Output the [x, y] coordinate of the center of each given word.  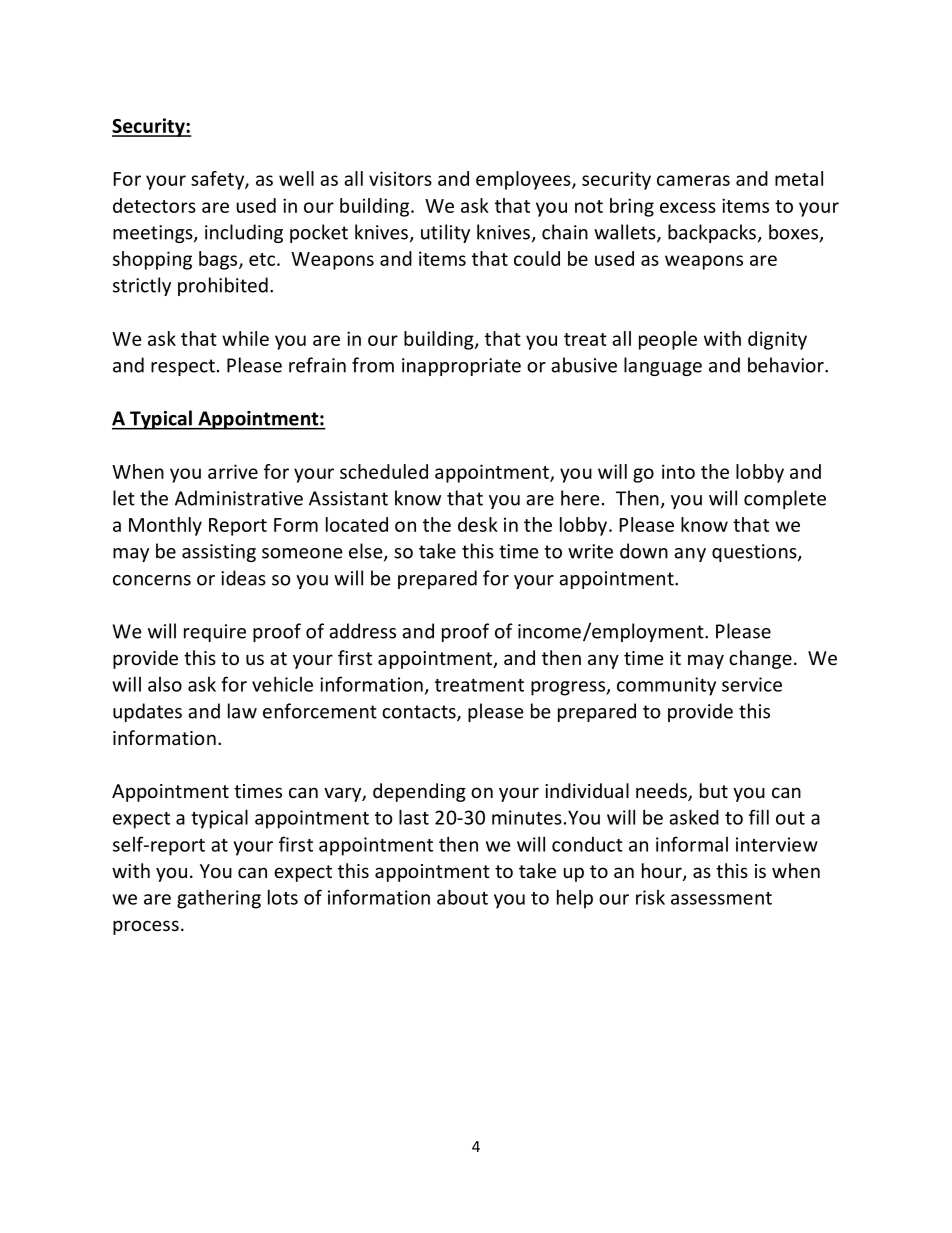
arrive [233, 471]
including [244, 233]
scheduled [384, 471]
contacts [420, 713]
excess [688, 207]
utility [445, 233]
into [678, 471]
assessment [721, 898]
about [462, 897]
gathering [219, 899]
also [165, 684]
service [752, 684]
